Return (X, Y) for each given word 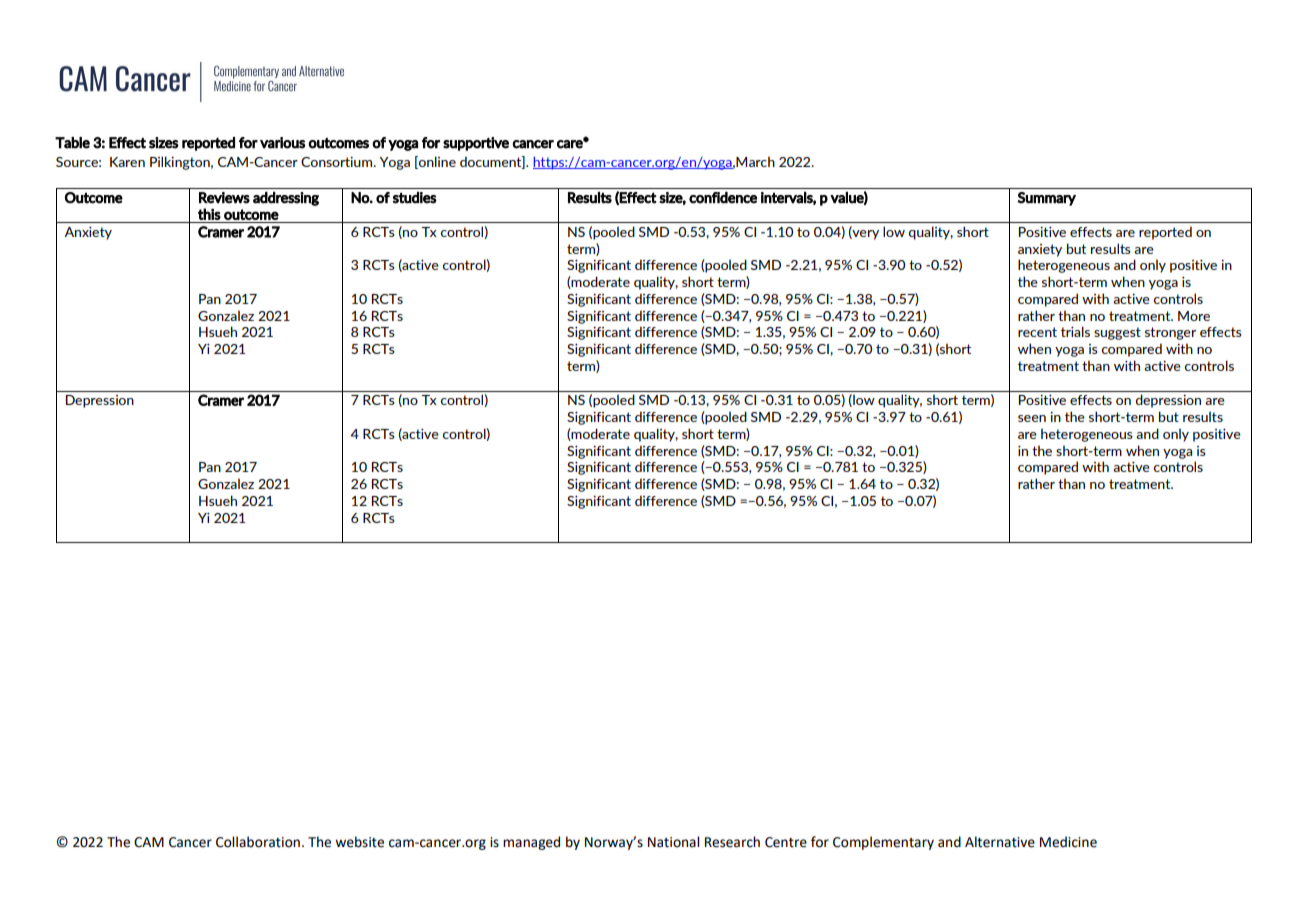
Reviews (224, 198)
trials (1075, 331)
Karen (127, 162)
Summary (1046, 199)
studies (415, 198)
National (673, 842)
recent (1037, 332)
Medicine (1068, 842)
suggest (1117, 333)
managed (531, 843)
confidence (723, 198)
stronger (1170, 333)
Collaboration (258, 842)
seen (1032, 418)
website (359, 842)
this (209, 214)
